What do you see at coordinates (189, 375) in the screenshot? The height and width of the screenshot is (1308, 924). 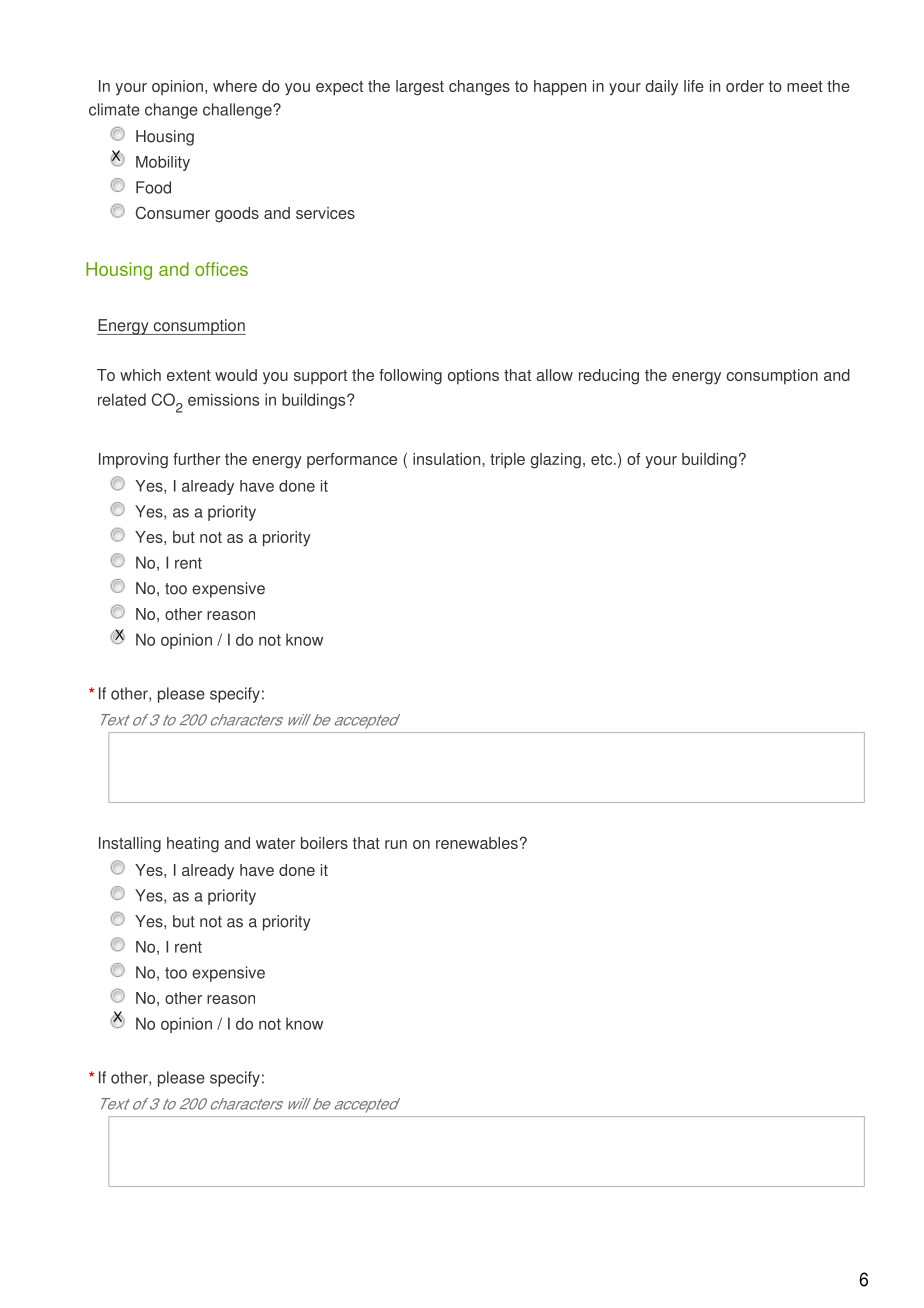 I see `extent` at bounding box center [189, 375].
